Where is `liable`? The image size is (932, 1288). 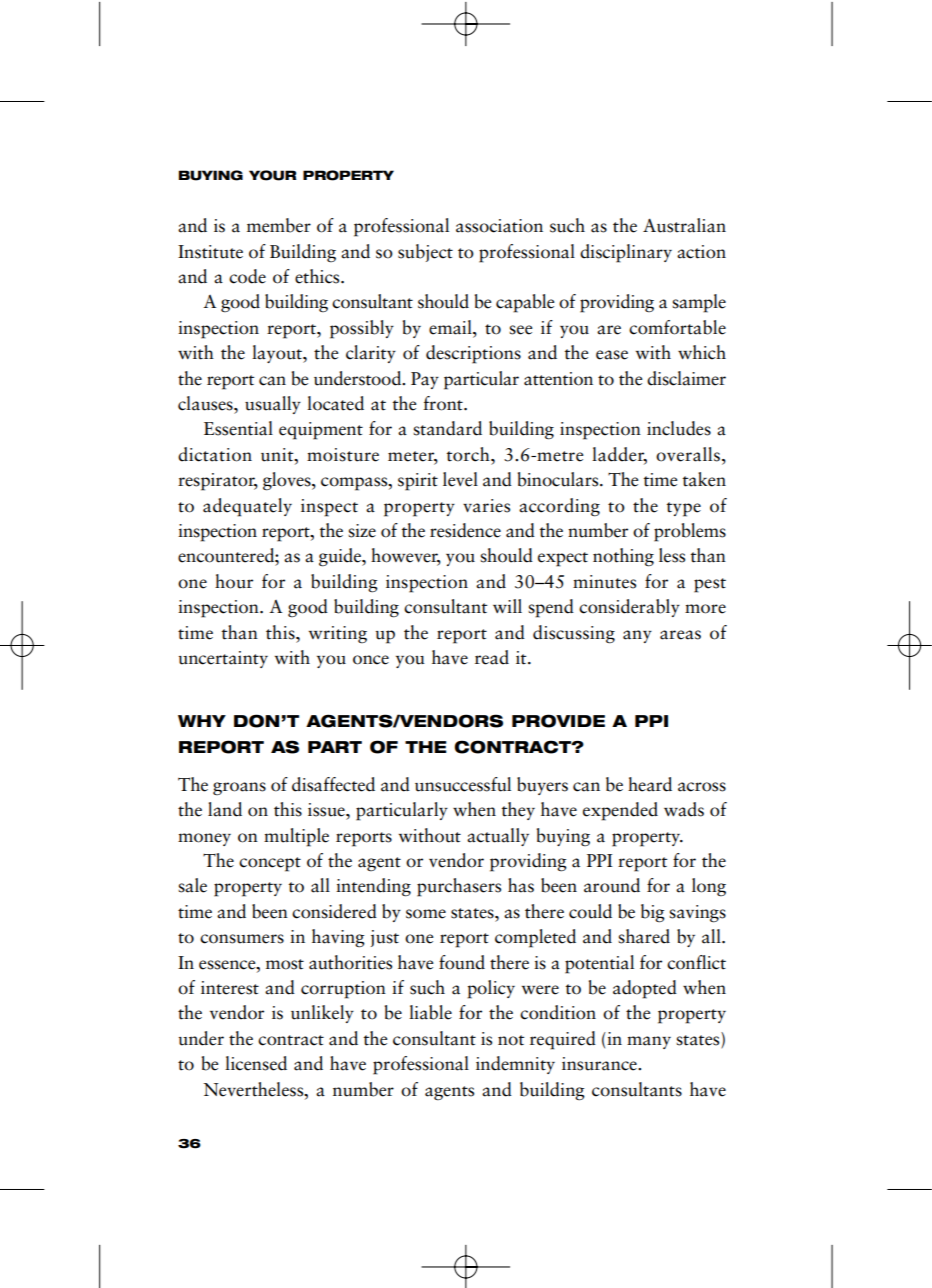
liable is located at coordinates (430, 1012).
